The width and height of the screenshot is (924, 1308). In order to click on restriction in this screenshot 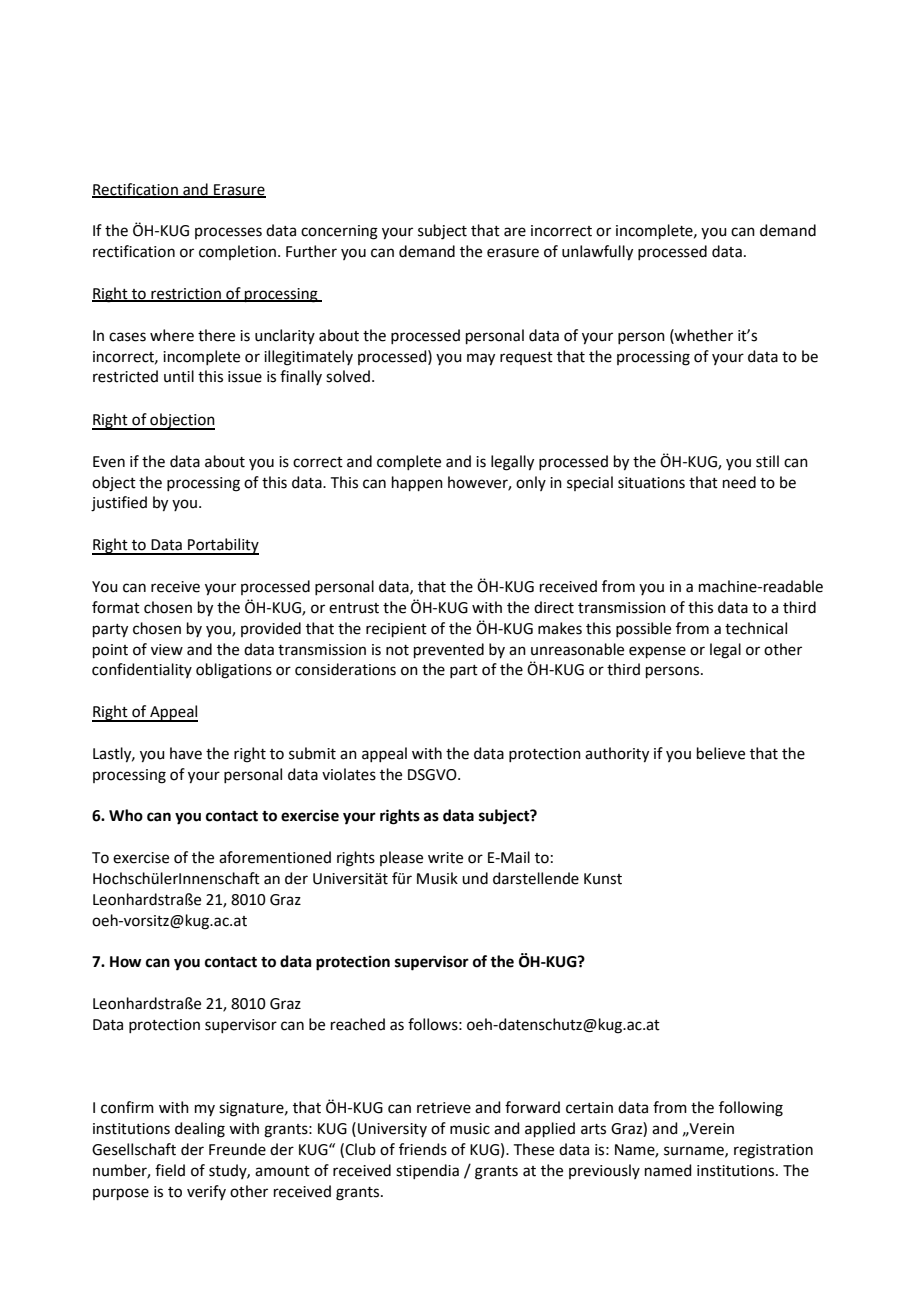, I will do `click(186, 295)`.
